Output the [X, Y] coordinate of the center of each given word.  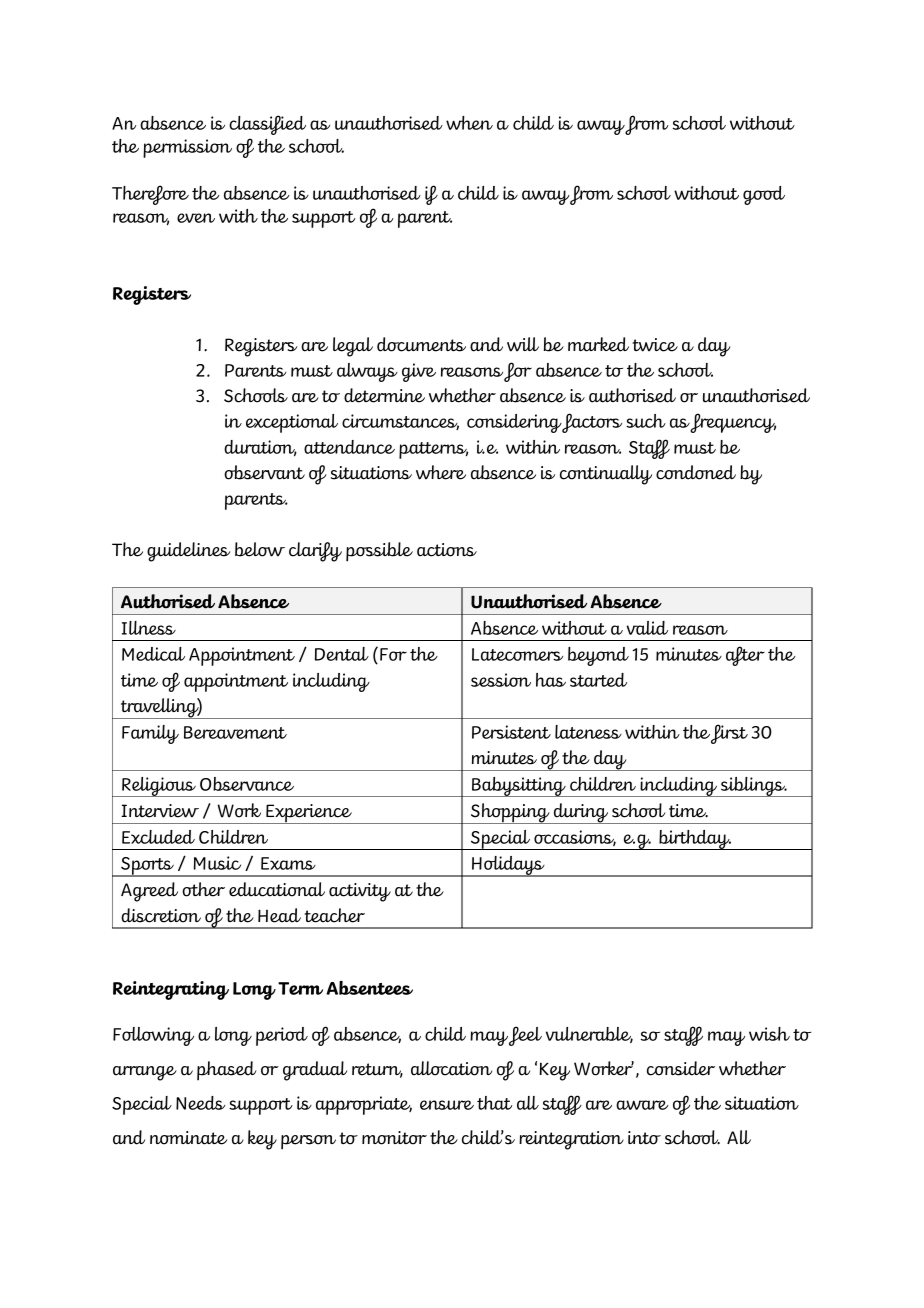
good [764, 195]
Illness [149, 628]
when [469, 123]
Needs [200, 1103]
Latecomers [517, 654]
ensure [447, 1105]
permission [187, 148]
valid [647, 628]
